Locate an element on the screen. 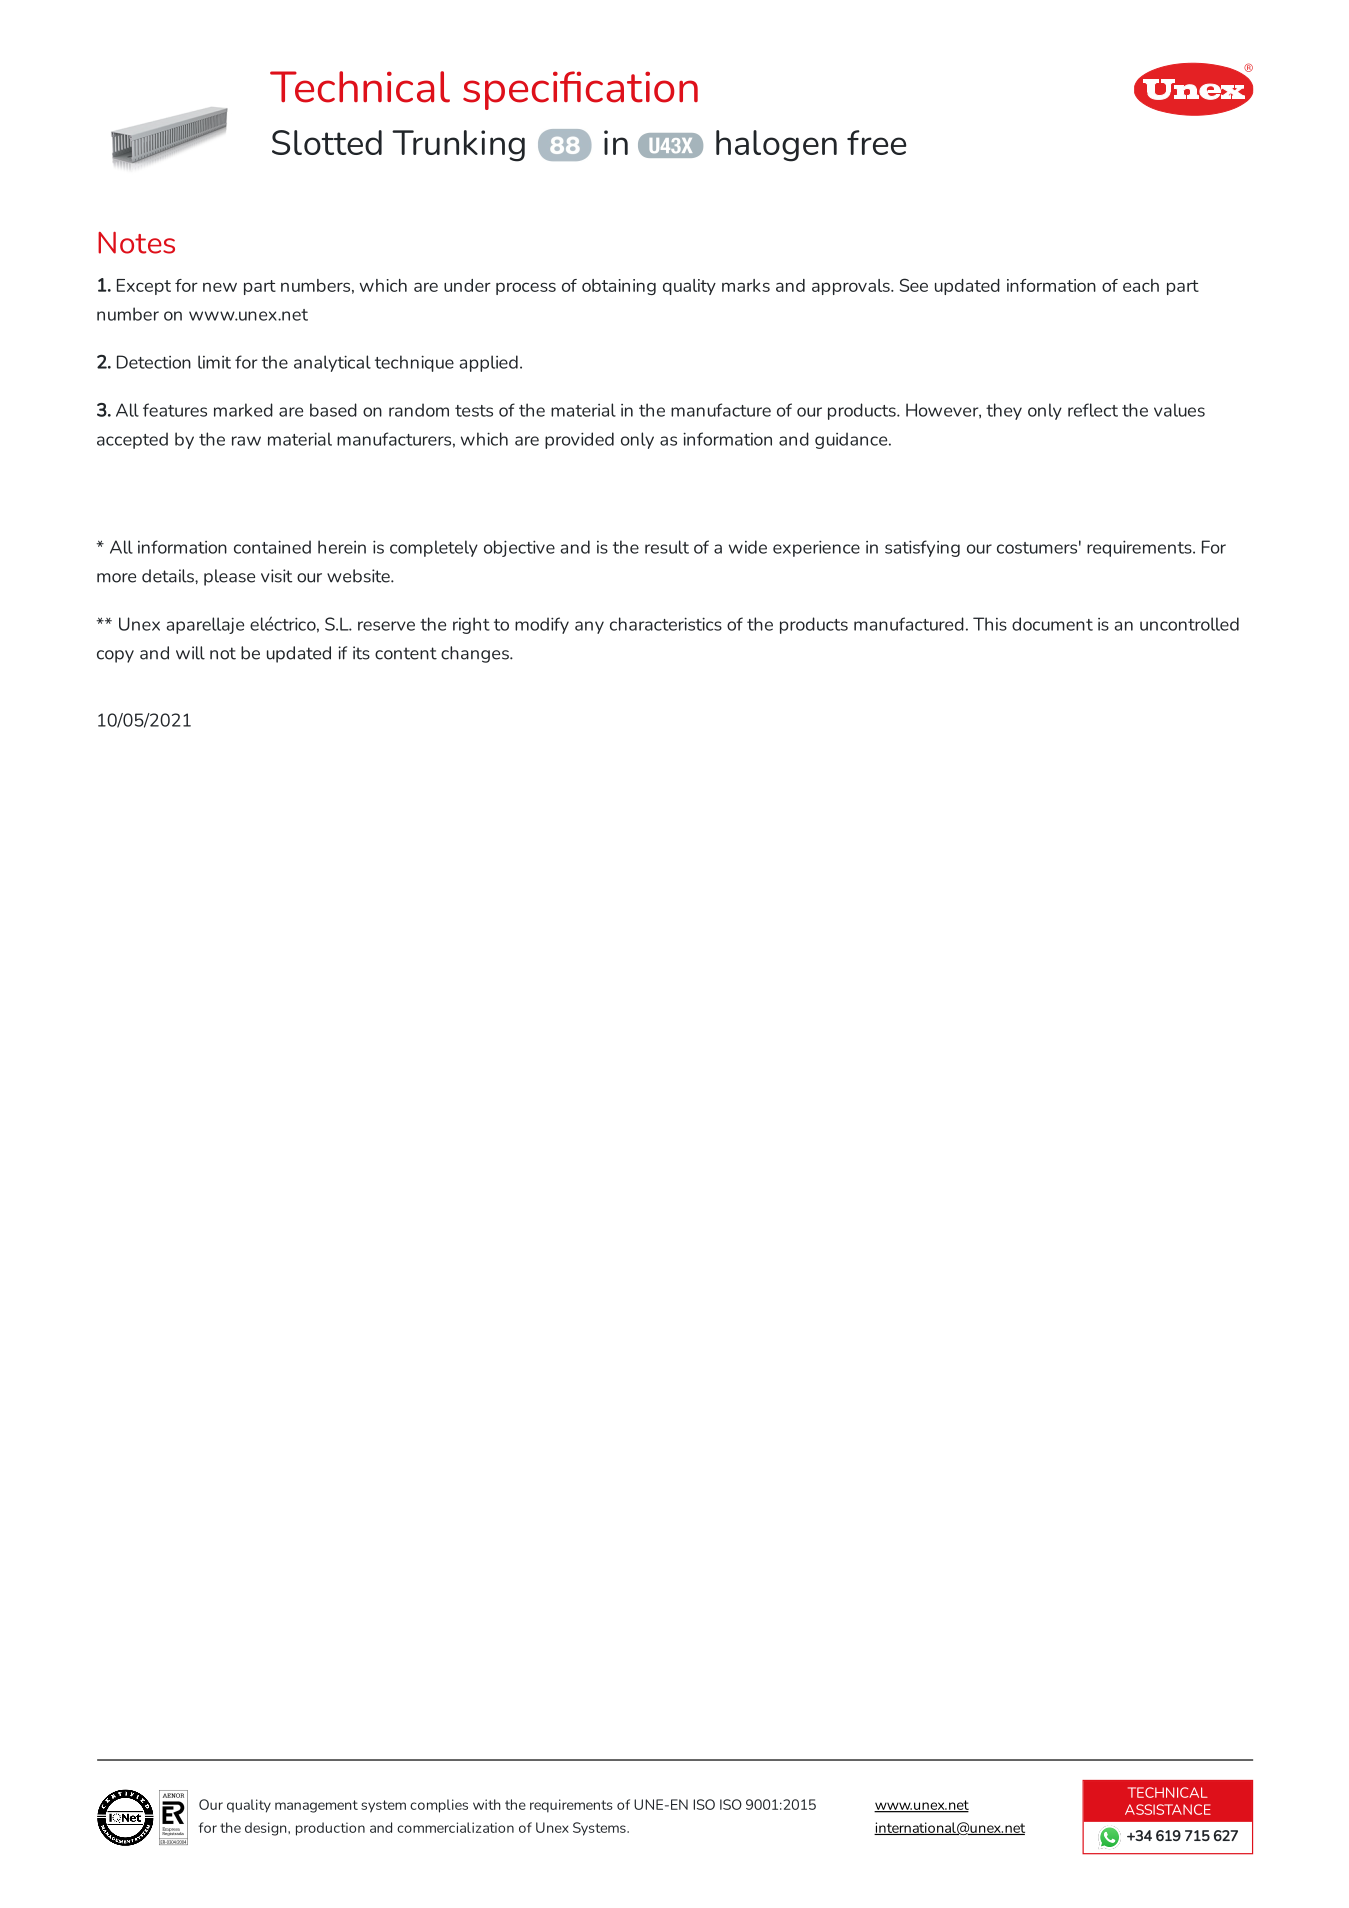 Image resolution: width=1349 pixels, height=1908 pixels. cation is located at coordinates (642, 87).
